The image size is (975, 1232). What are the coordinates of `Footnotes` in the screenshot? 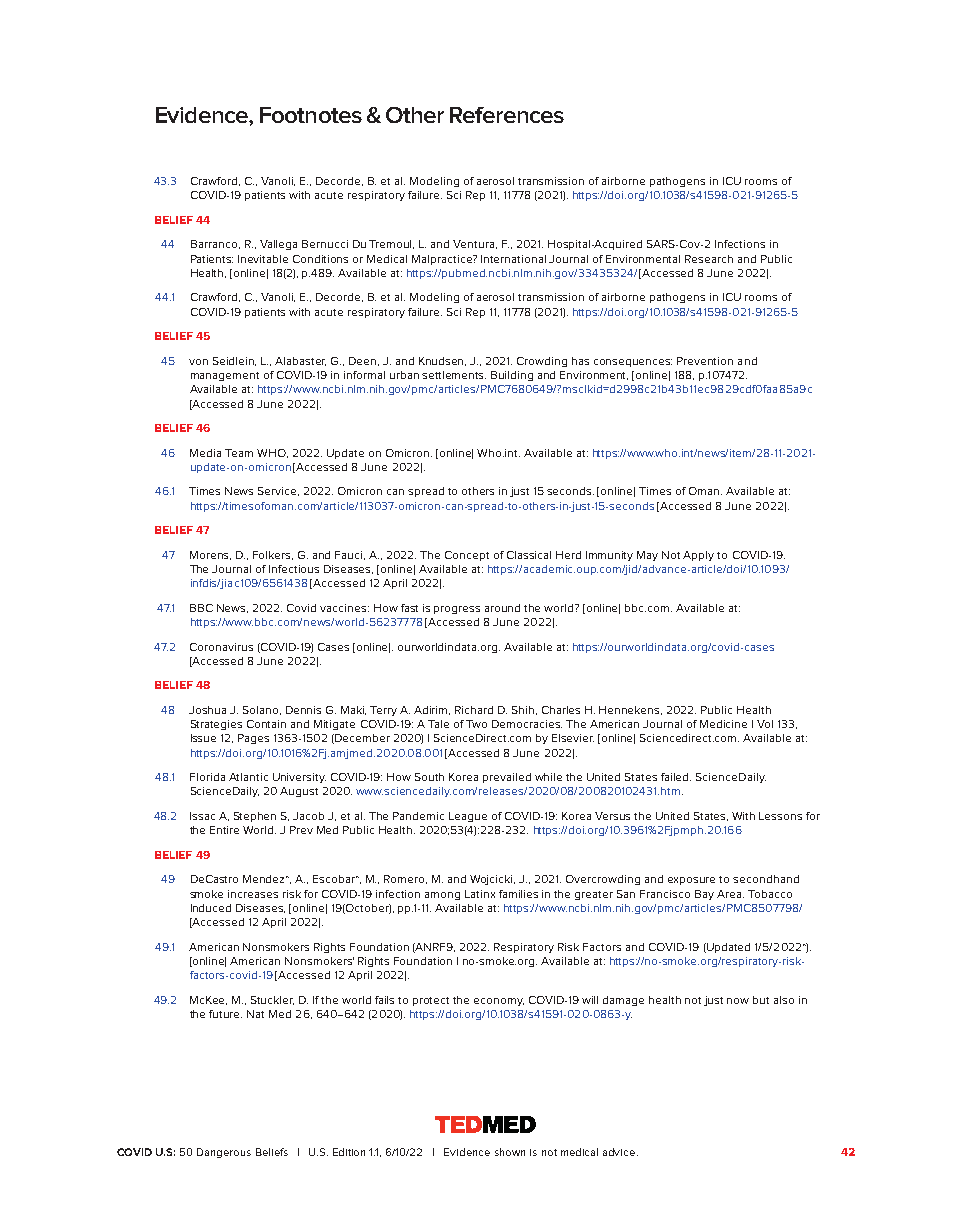 It's located at (311, 115).
